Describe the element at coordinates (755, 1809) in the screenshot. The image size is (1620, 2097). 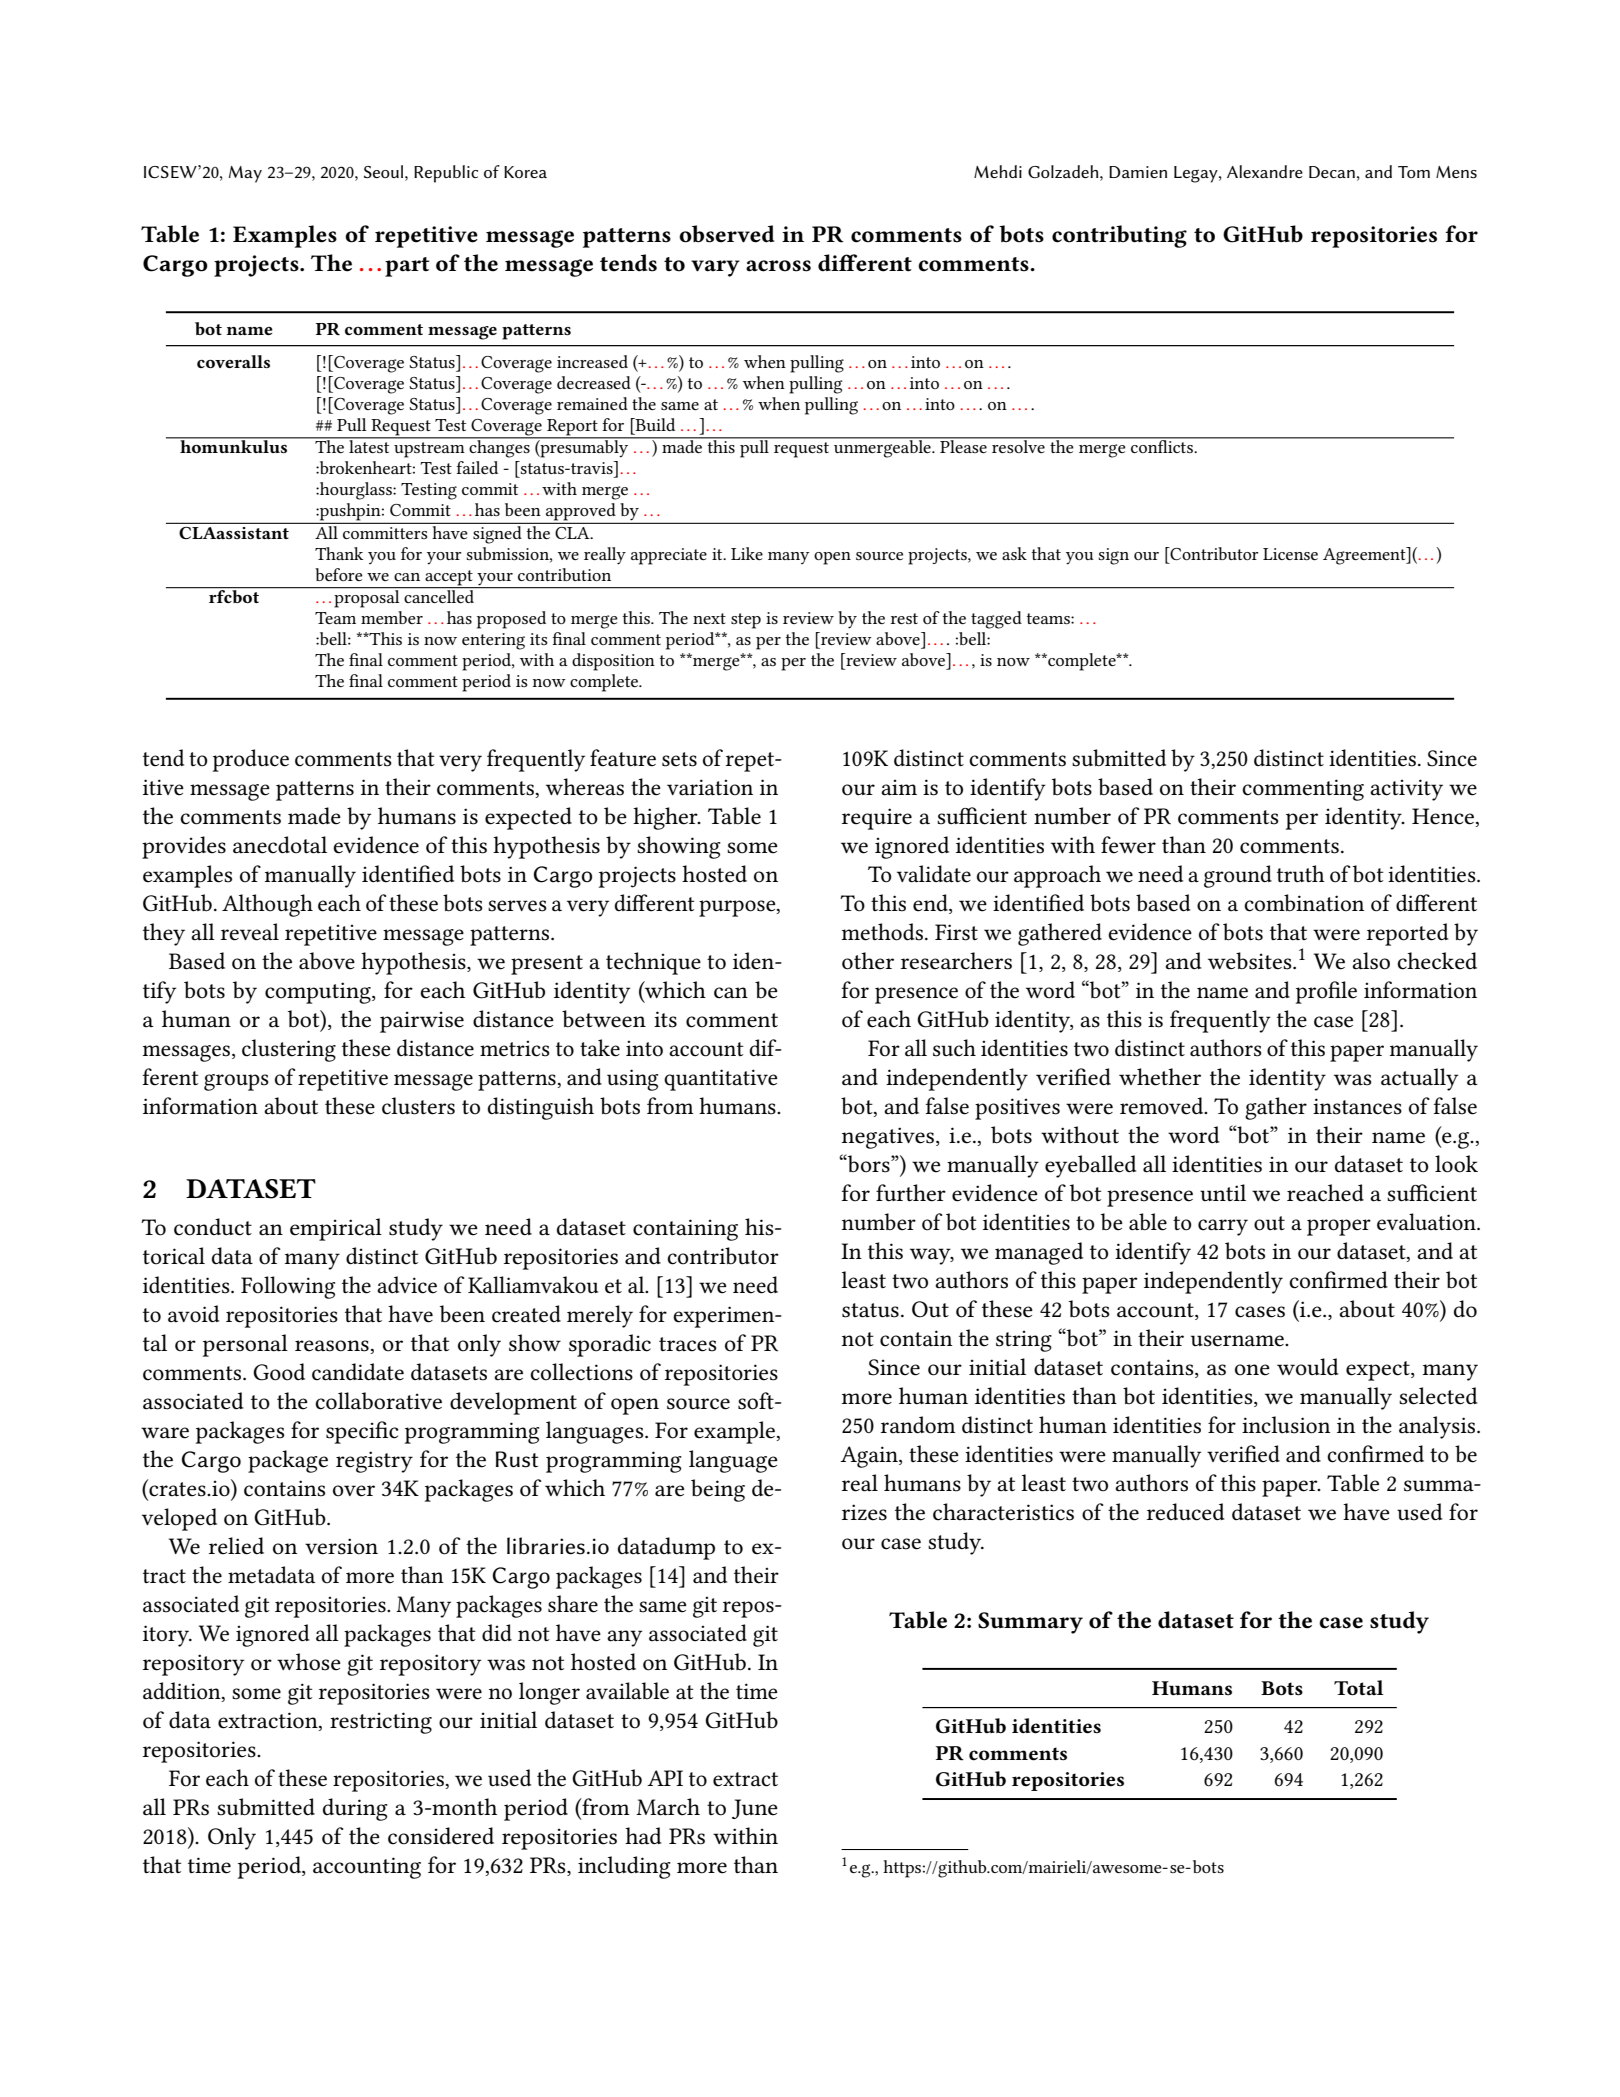
I see `June` at that location.
